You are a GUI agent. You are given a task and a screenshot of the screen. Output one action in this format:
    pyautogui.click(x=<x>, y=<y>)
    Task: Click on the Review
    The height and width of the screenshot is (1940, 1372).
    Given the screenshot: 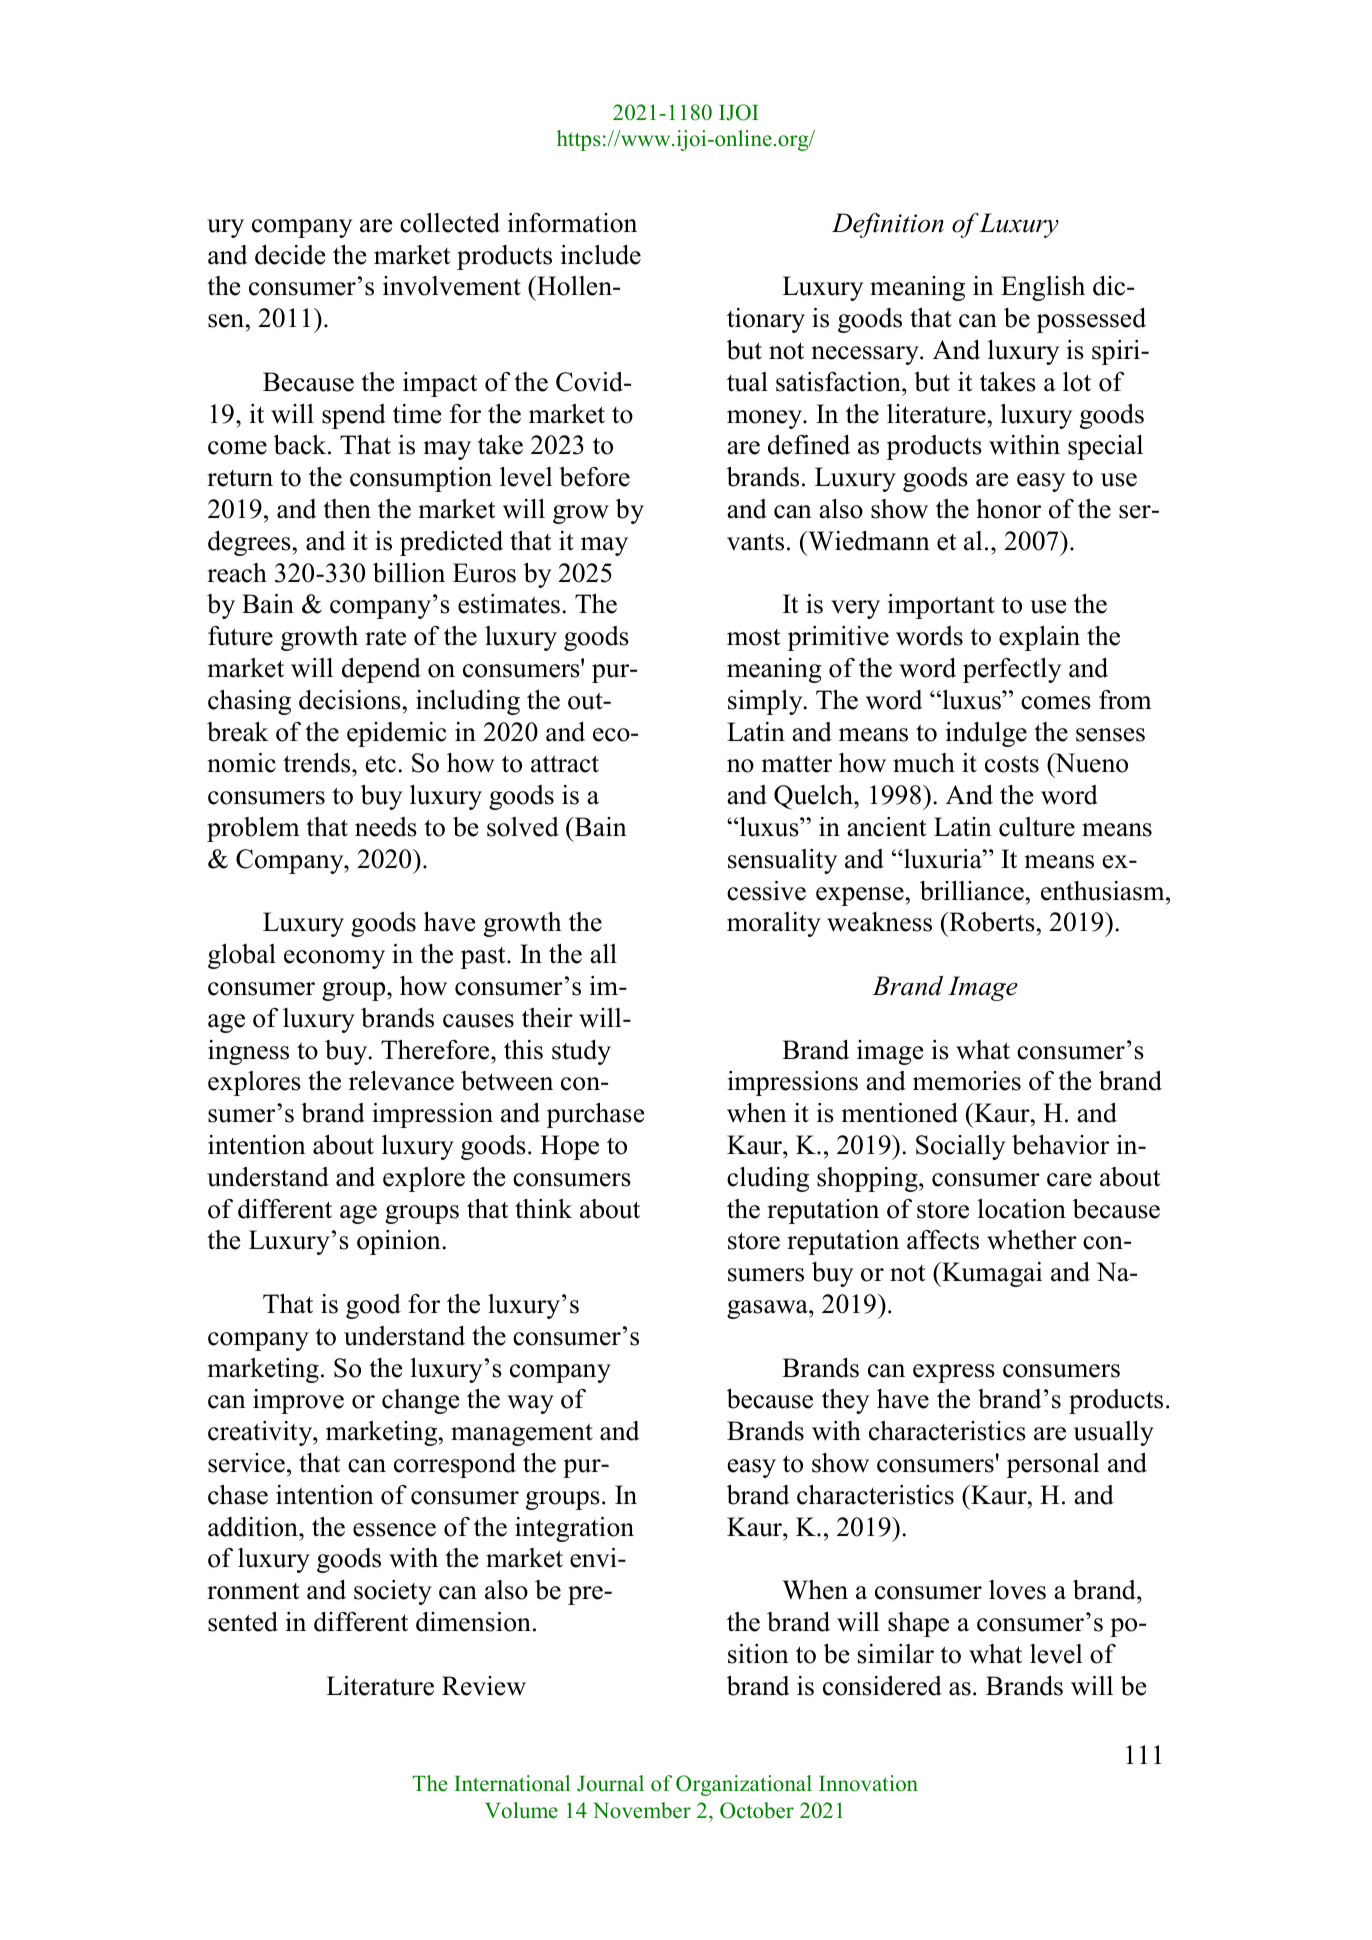 What is the action you would take?
    pyautogui.click(x=484, y=1686)
